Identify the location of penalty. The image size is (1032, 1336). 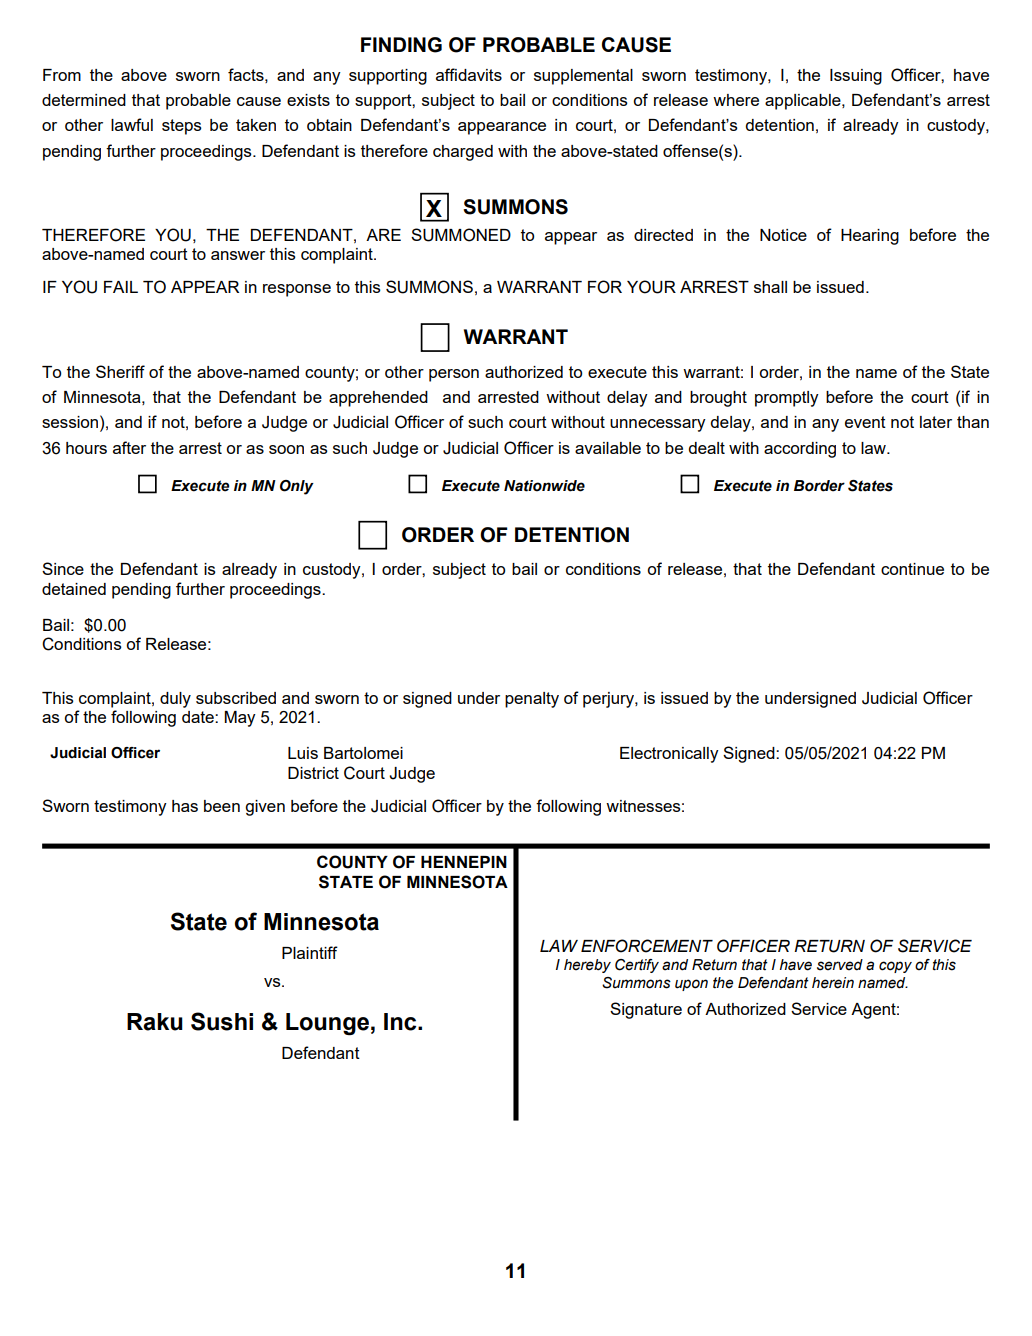
(532, 700).
